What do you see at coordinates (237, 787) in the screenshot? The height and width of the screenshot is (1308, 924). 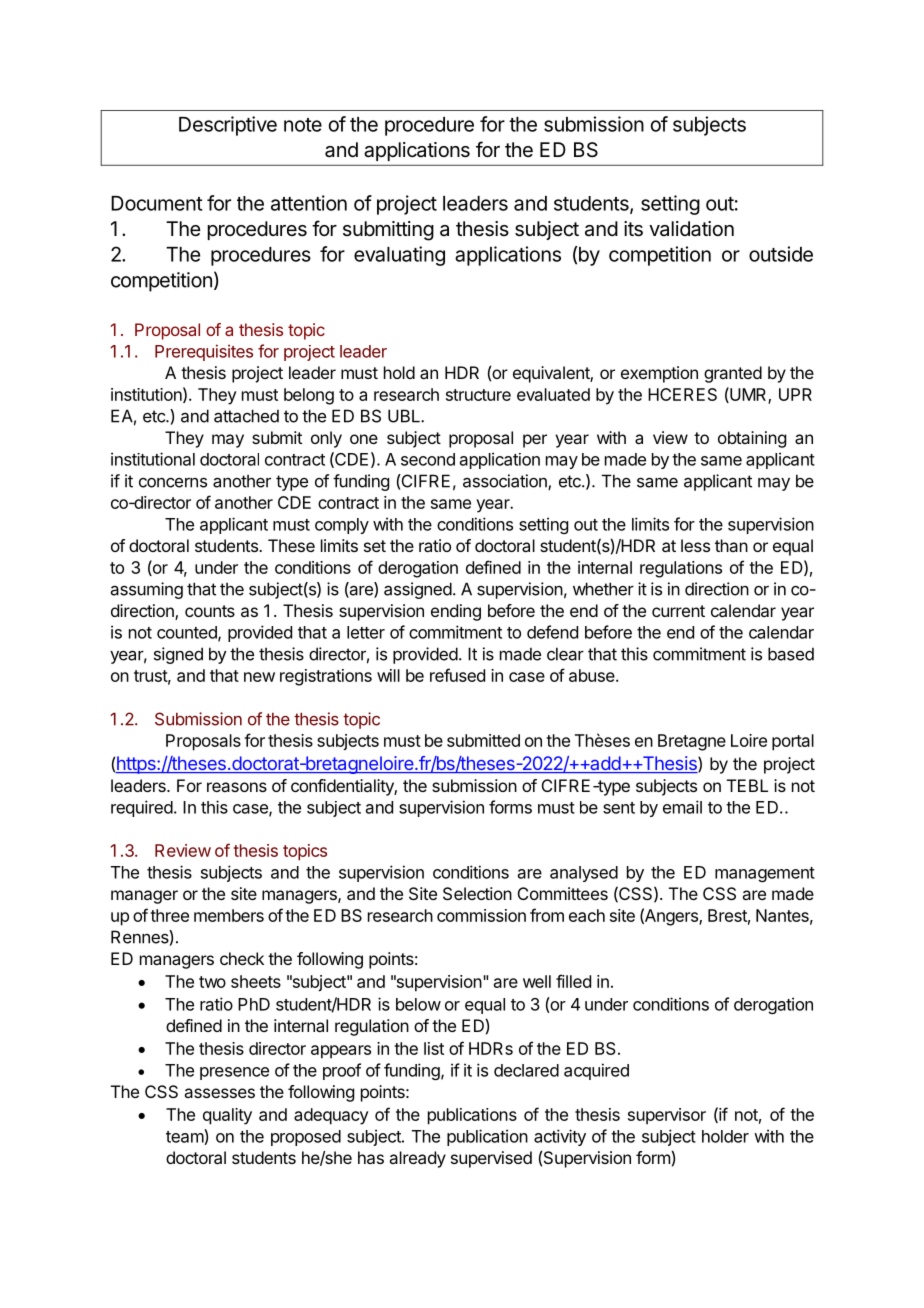 I see `reasons` at bounding box center [237, 787].
